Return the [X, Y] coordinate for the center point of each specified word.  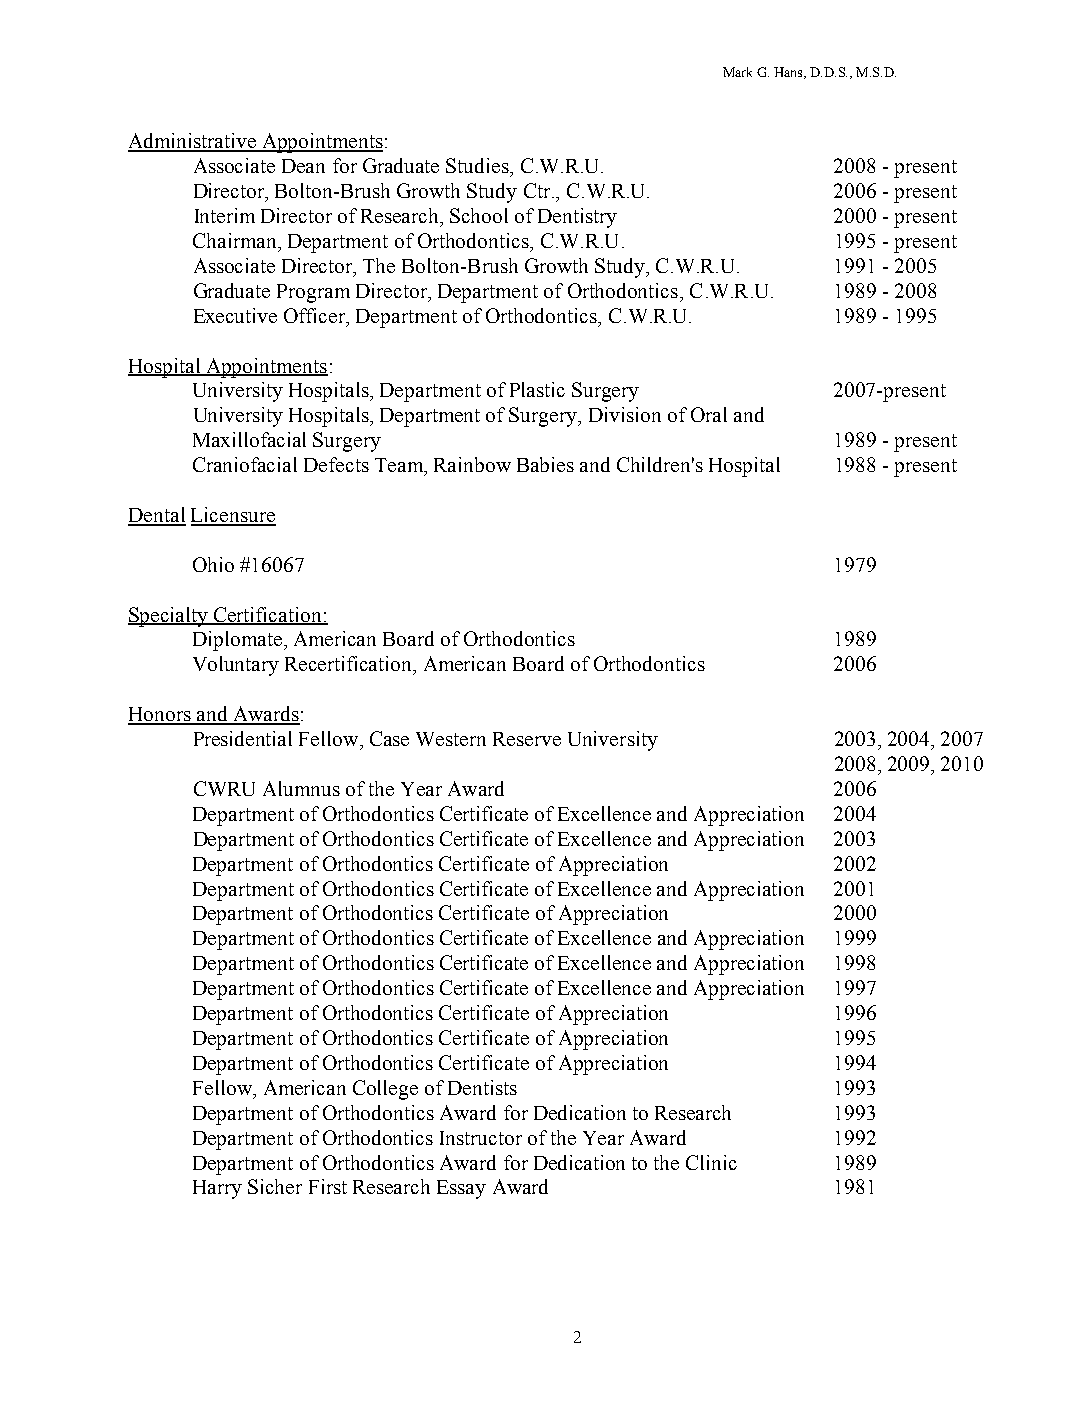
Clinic [711, 1162]
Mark [737, 72]
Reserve [527, 739]
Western [451, 739]
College [385, 1090]
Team [400, 466]
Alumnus [301, 788]
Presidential [243, 738]
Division [625, 414]
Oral [709, 414]
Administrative [193, 142]
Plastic [537, 389]
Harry [217, 1189]
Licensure [233, 516]
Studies [478, 165]
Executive [235, 315]
